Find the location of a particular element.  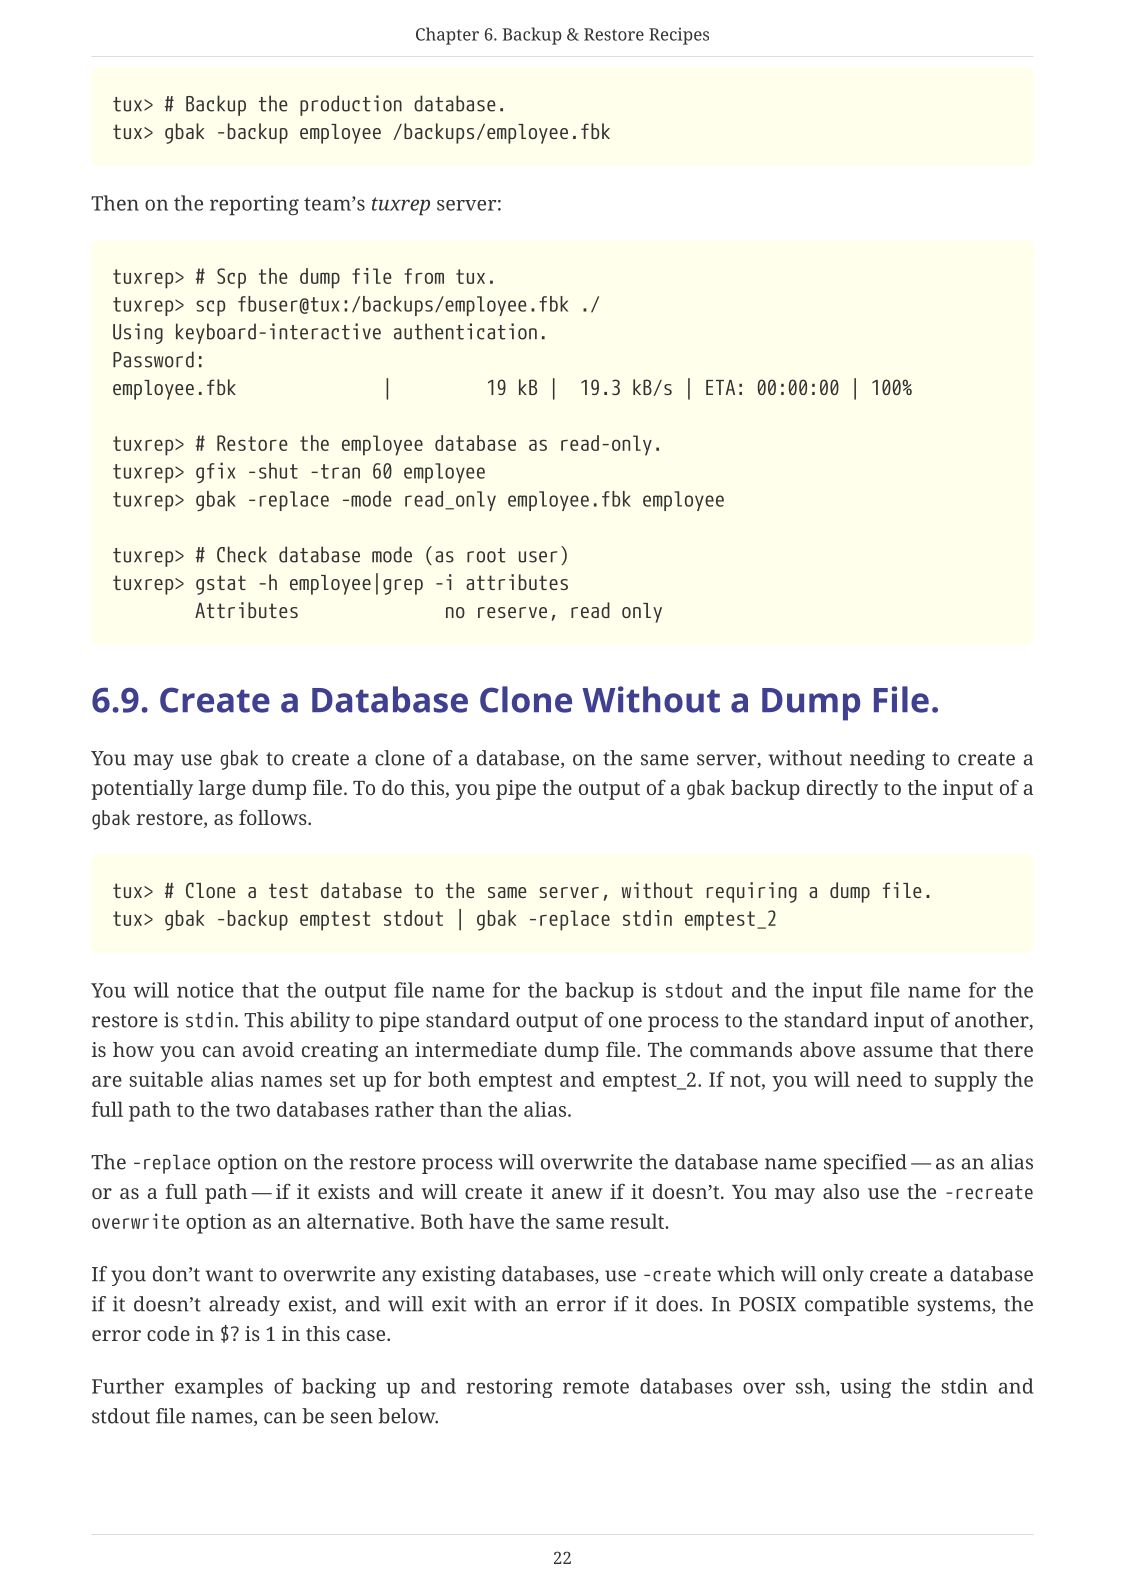

Check is located at coordinates (242, 554).
